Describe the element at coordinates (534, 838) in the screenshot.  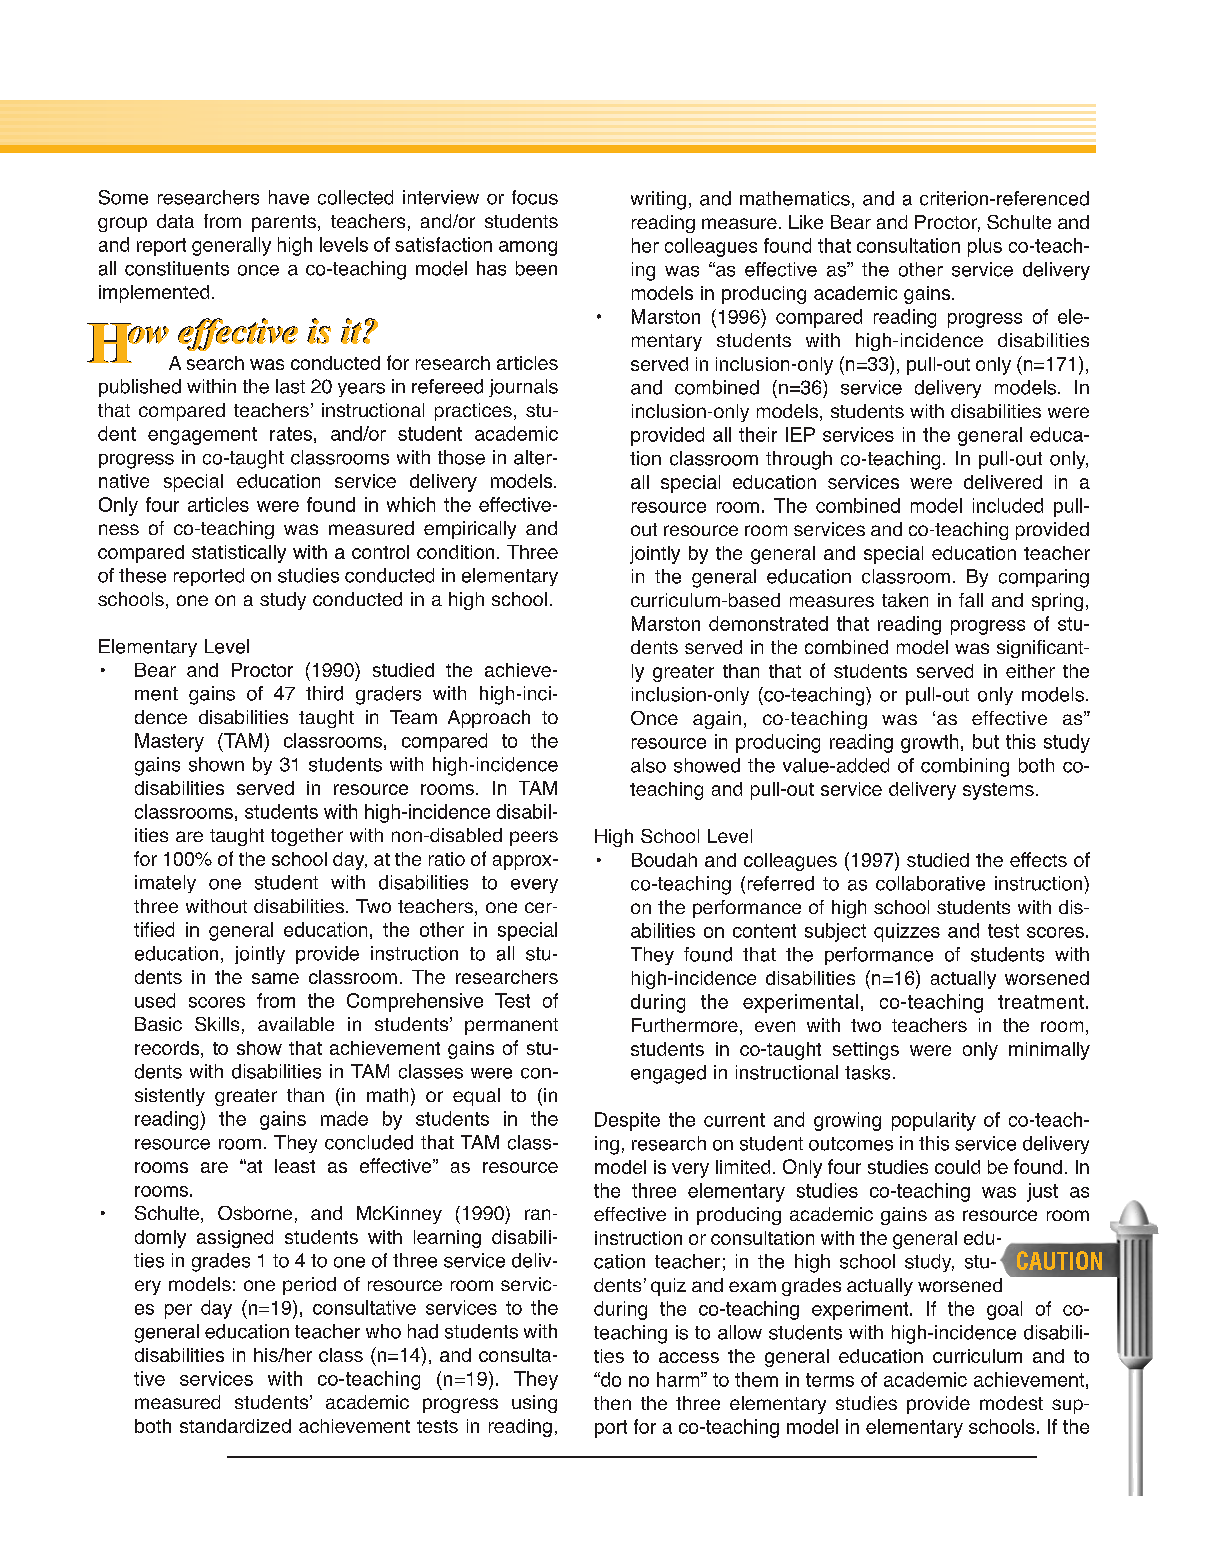
I see `peers` at that location.
